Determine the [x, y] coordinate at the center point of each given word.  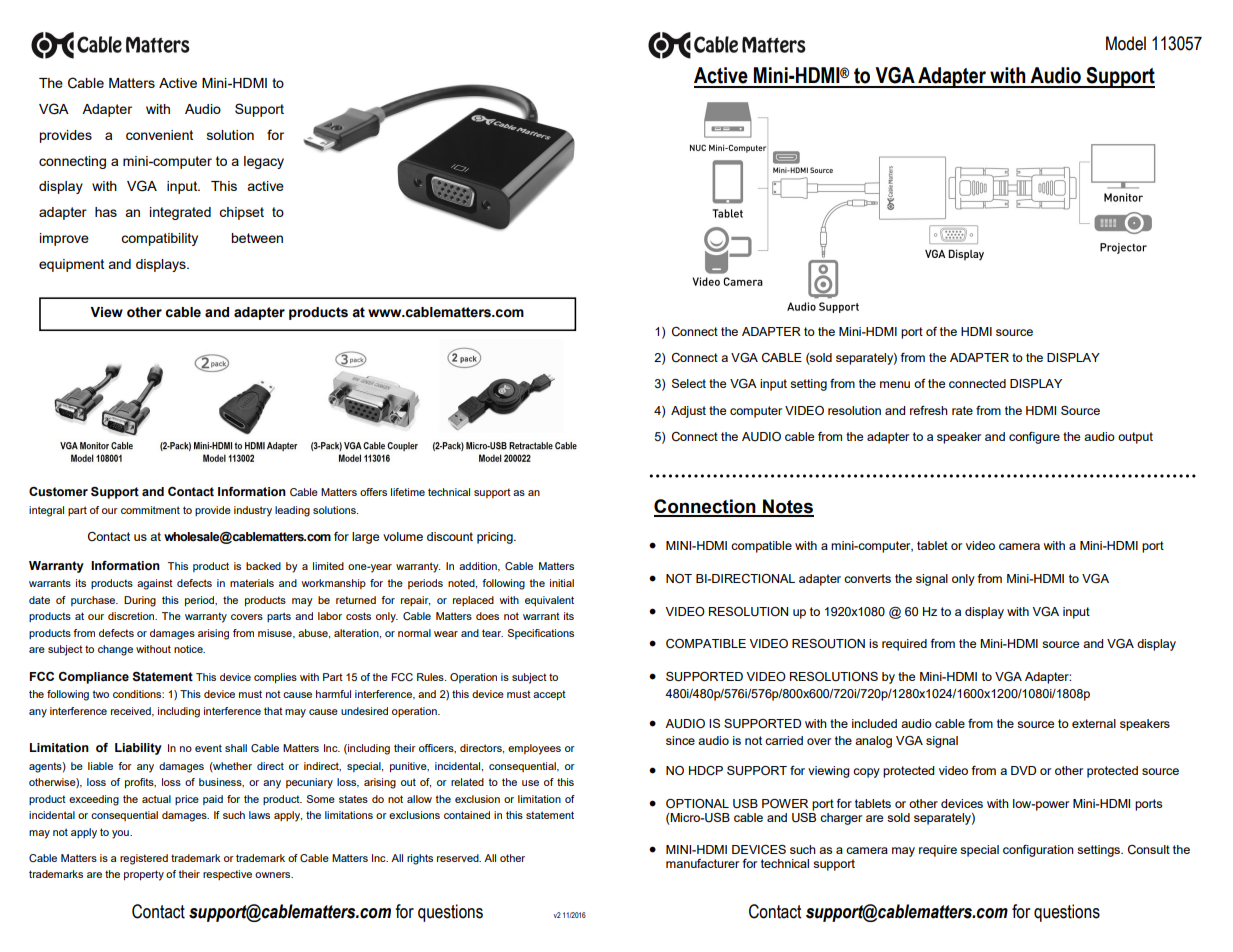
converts [867, 578]
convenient [159, 135]
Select [689, 383]
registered [144, 859]
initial [562, 583]
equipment [71, 265]
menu [895, 384]
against [155, 584]
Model [1126, 43]
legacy [264, 162]
